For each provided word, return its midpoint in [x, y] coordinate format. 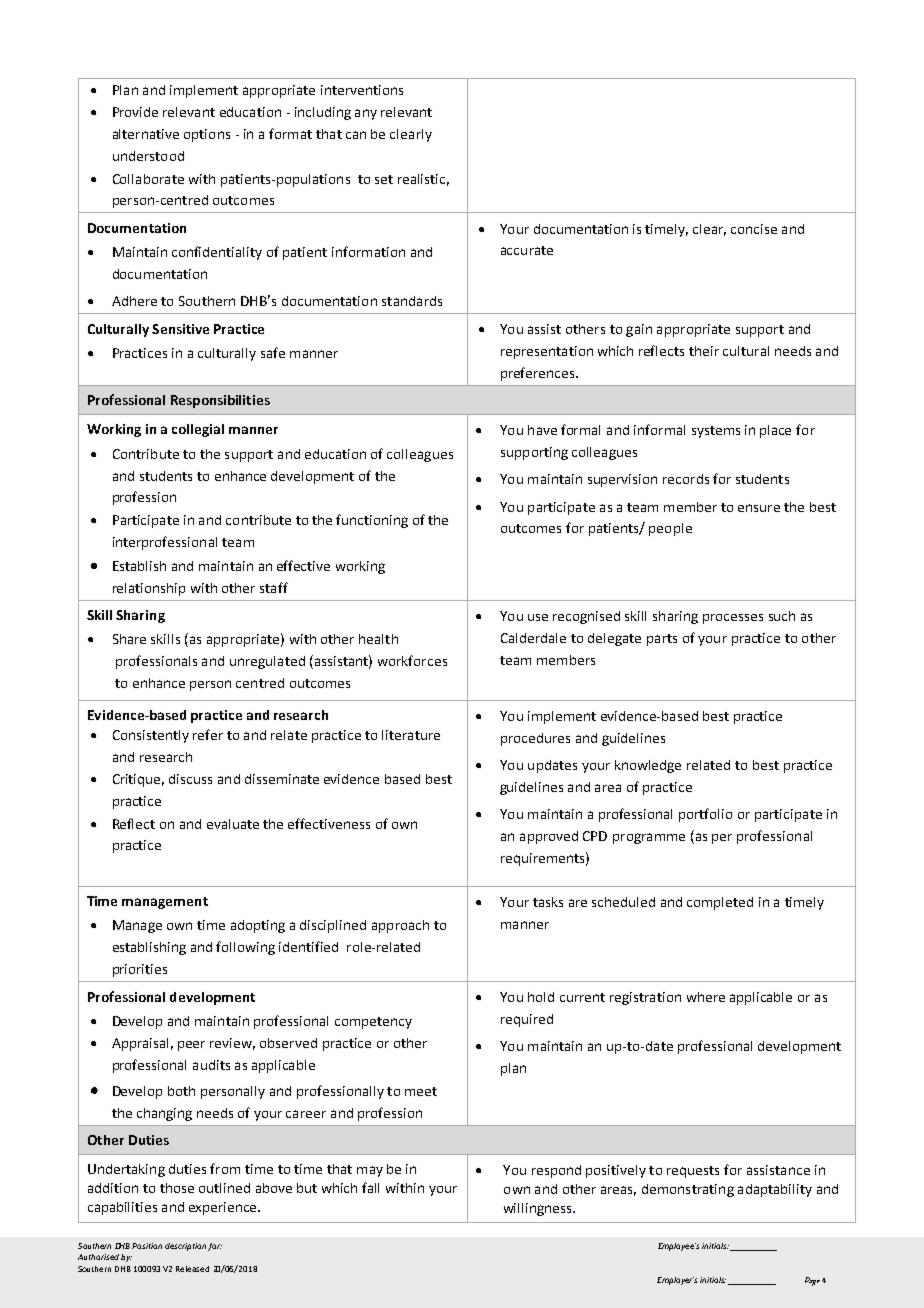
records [686, 479]
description [185, 1247]
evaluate [233, 824]
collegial [198, 430]
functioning [372, 521]
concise [754, 229]
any [366, 114]
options [207, 135]
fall [370, 1187]
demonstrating [688, 1190]
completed [720, 903]
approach [400, 926]
